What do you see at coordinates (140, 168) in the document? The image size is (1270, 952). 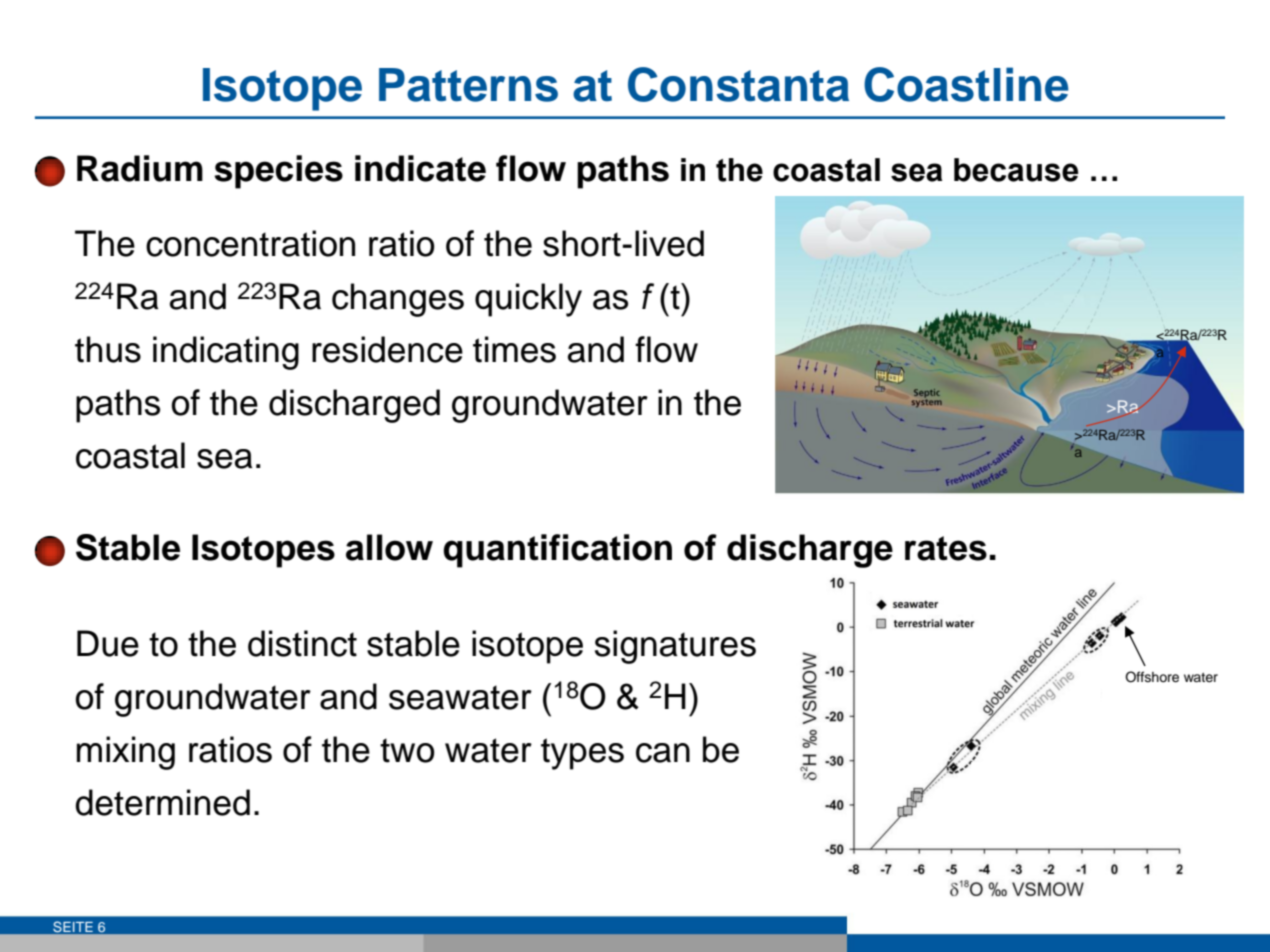 I see `Radium` at bounding box center [140, 168].
